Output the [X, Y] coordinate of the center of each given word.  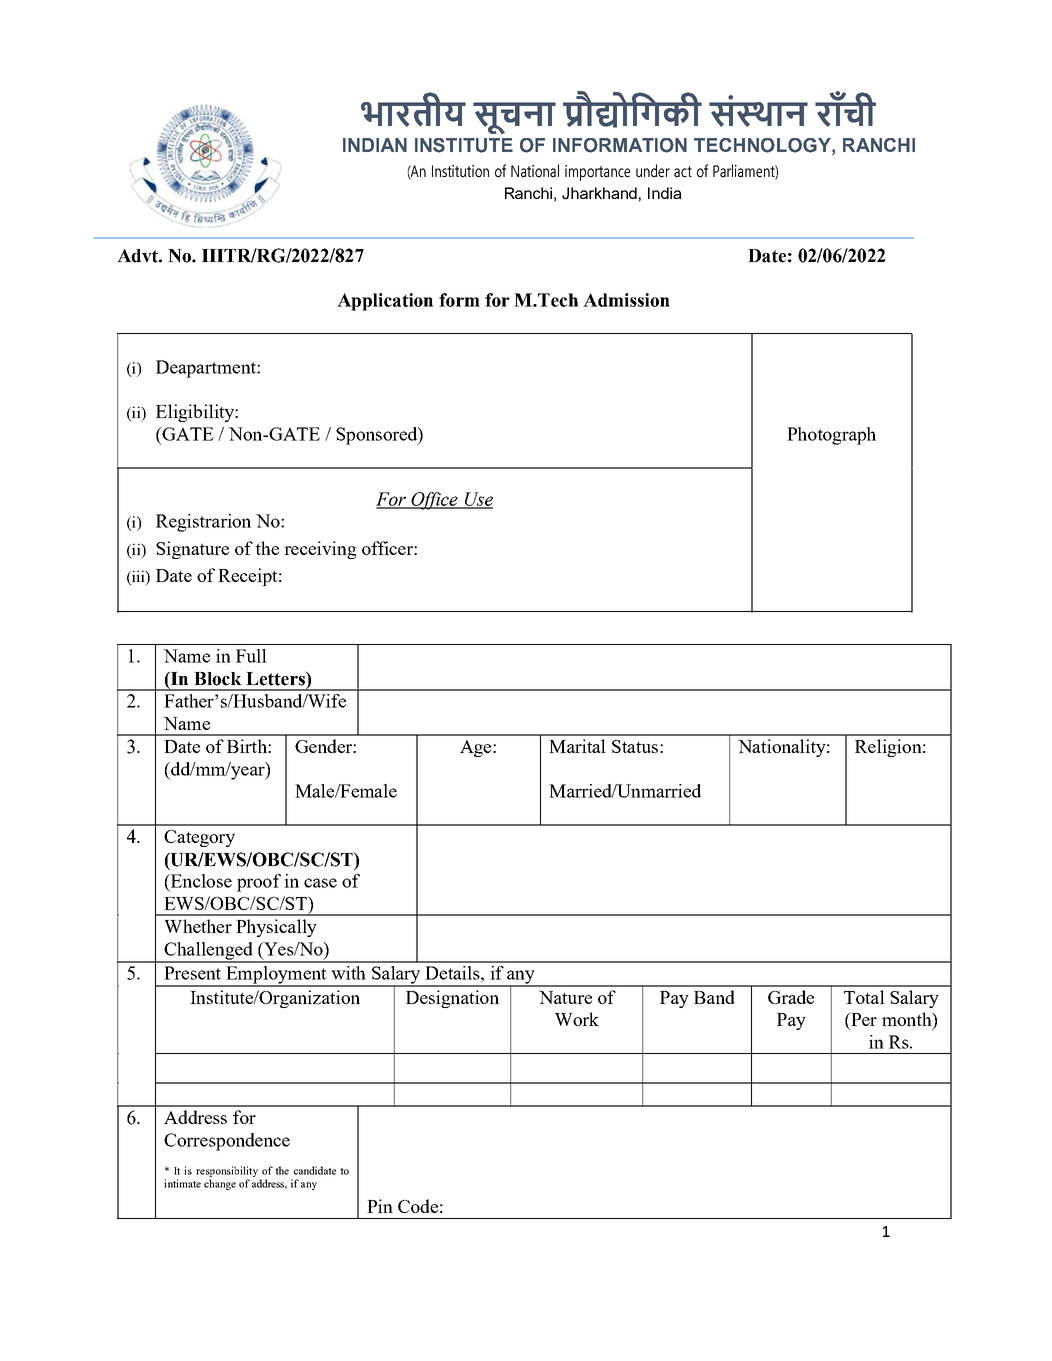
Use [477, 500]
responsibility [227, 1171]
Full [251, 656]
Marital [577, 746]
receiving [320, 550]
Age [477, 748]
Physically [276, 928]
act [683, 172]
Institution [460, 171]
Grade [791, 997]
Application [385, 302]
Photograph [831, 436]
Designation [452, 999]
